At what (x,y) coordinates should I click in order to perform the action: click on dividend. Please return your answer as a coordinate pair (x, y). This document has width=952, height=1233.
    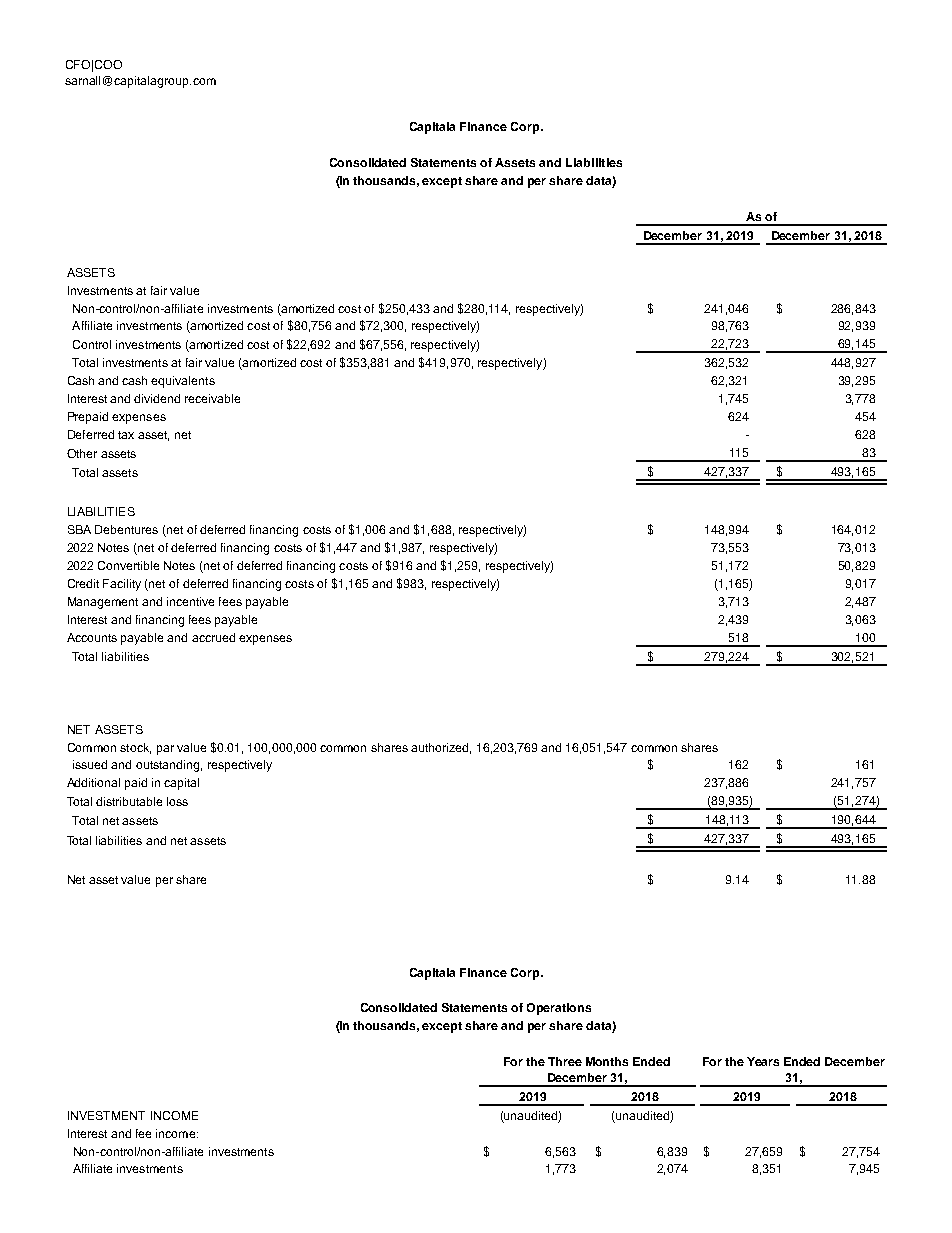
    Looking at the image, I should click on (157, 398).
